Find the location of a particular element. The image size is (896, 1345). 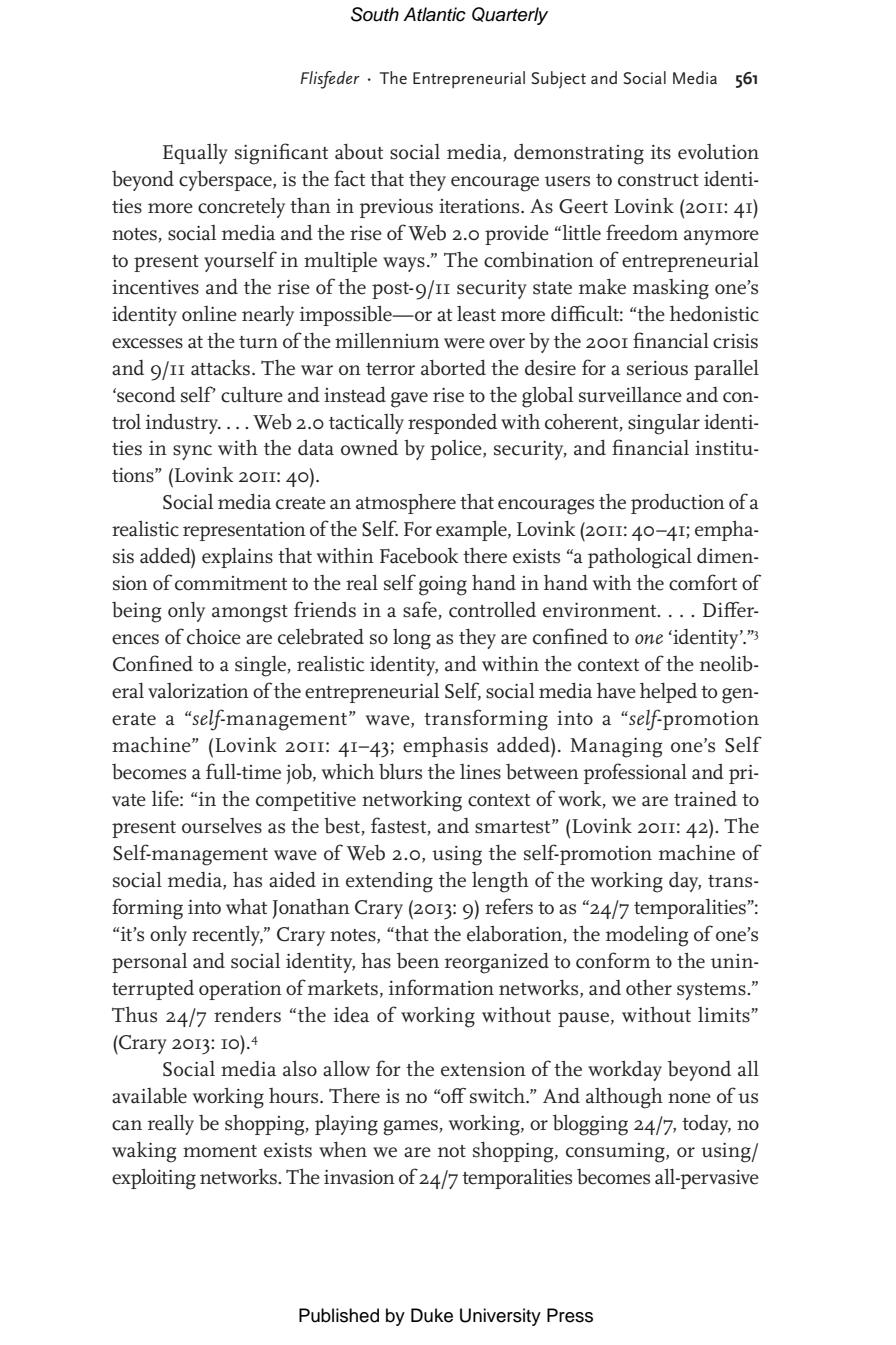

Atlantic is located at coordinates (434, 14).
